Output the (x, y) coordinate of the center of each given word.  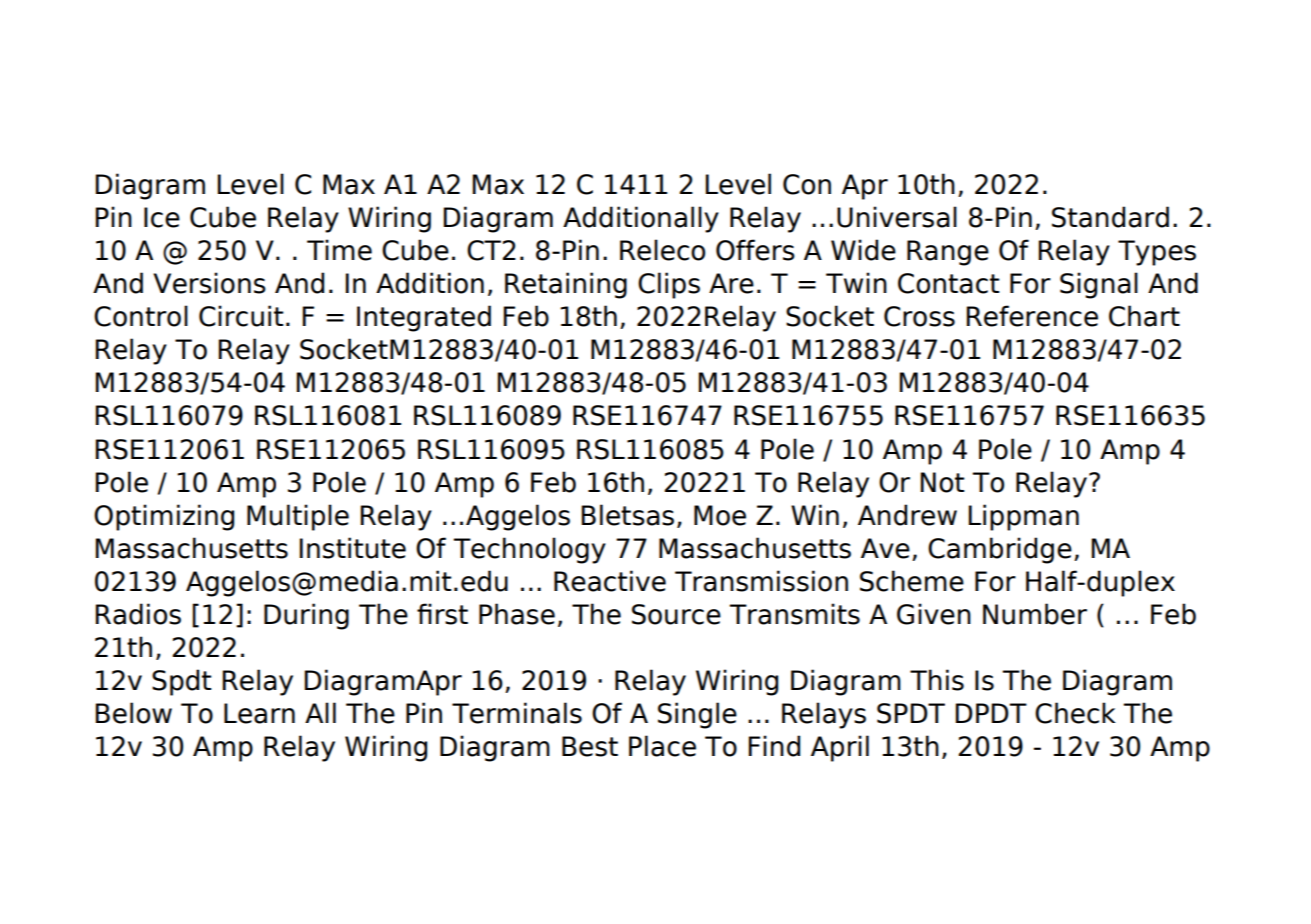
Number (1035, 614)
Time (339, 250)
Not (942, 482)
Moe (720, 515)
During (306, 616)
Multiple (298, 517)
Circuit (241, 316)
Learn (259, 713)
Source (676, 614)
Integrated (424, 318)
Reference (1032, 316)
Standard (1110, 217)
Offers (755, 250)
